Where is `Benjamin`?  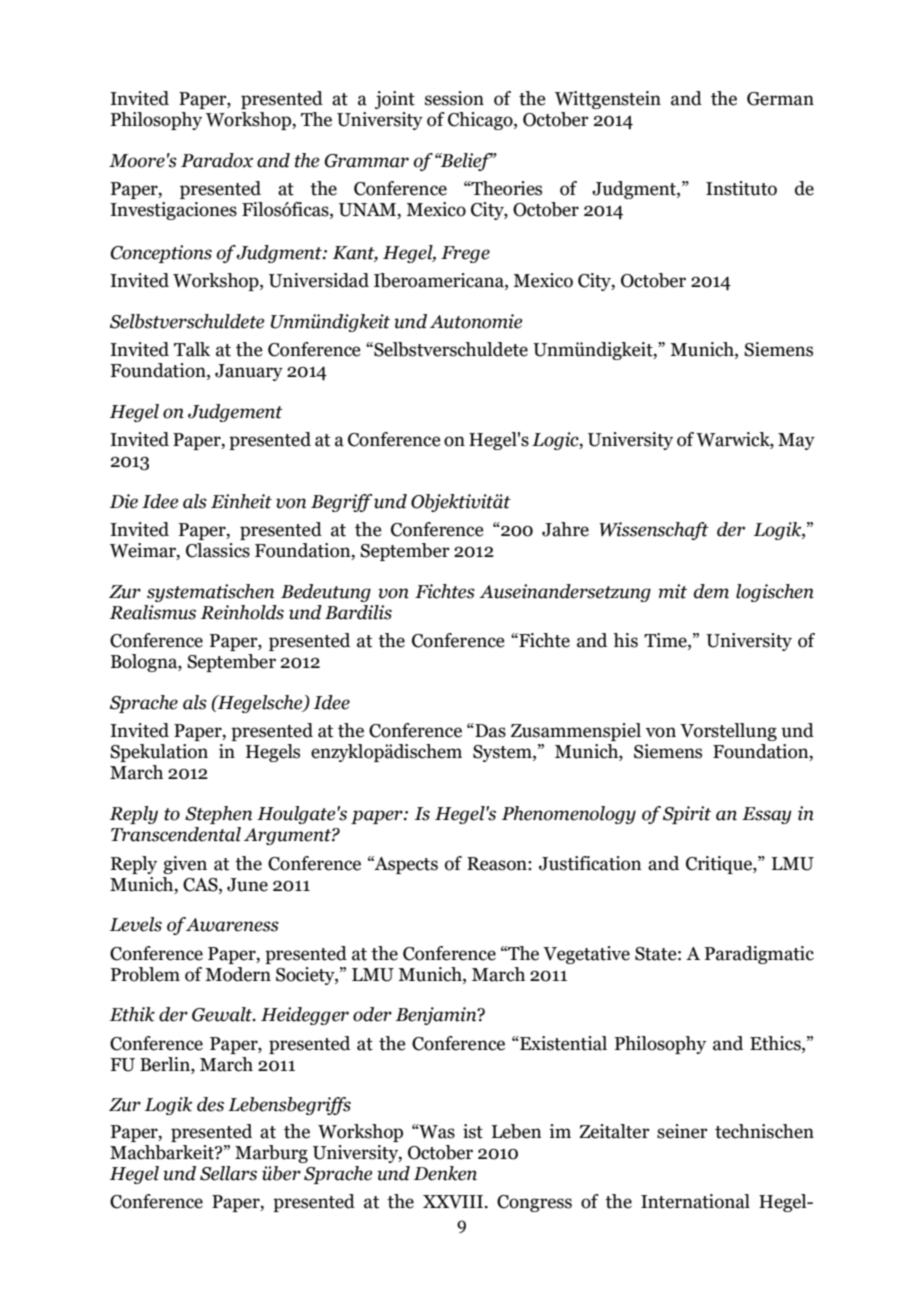
Benjamin is located at coordinates (437, 1016).
